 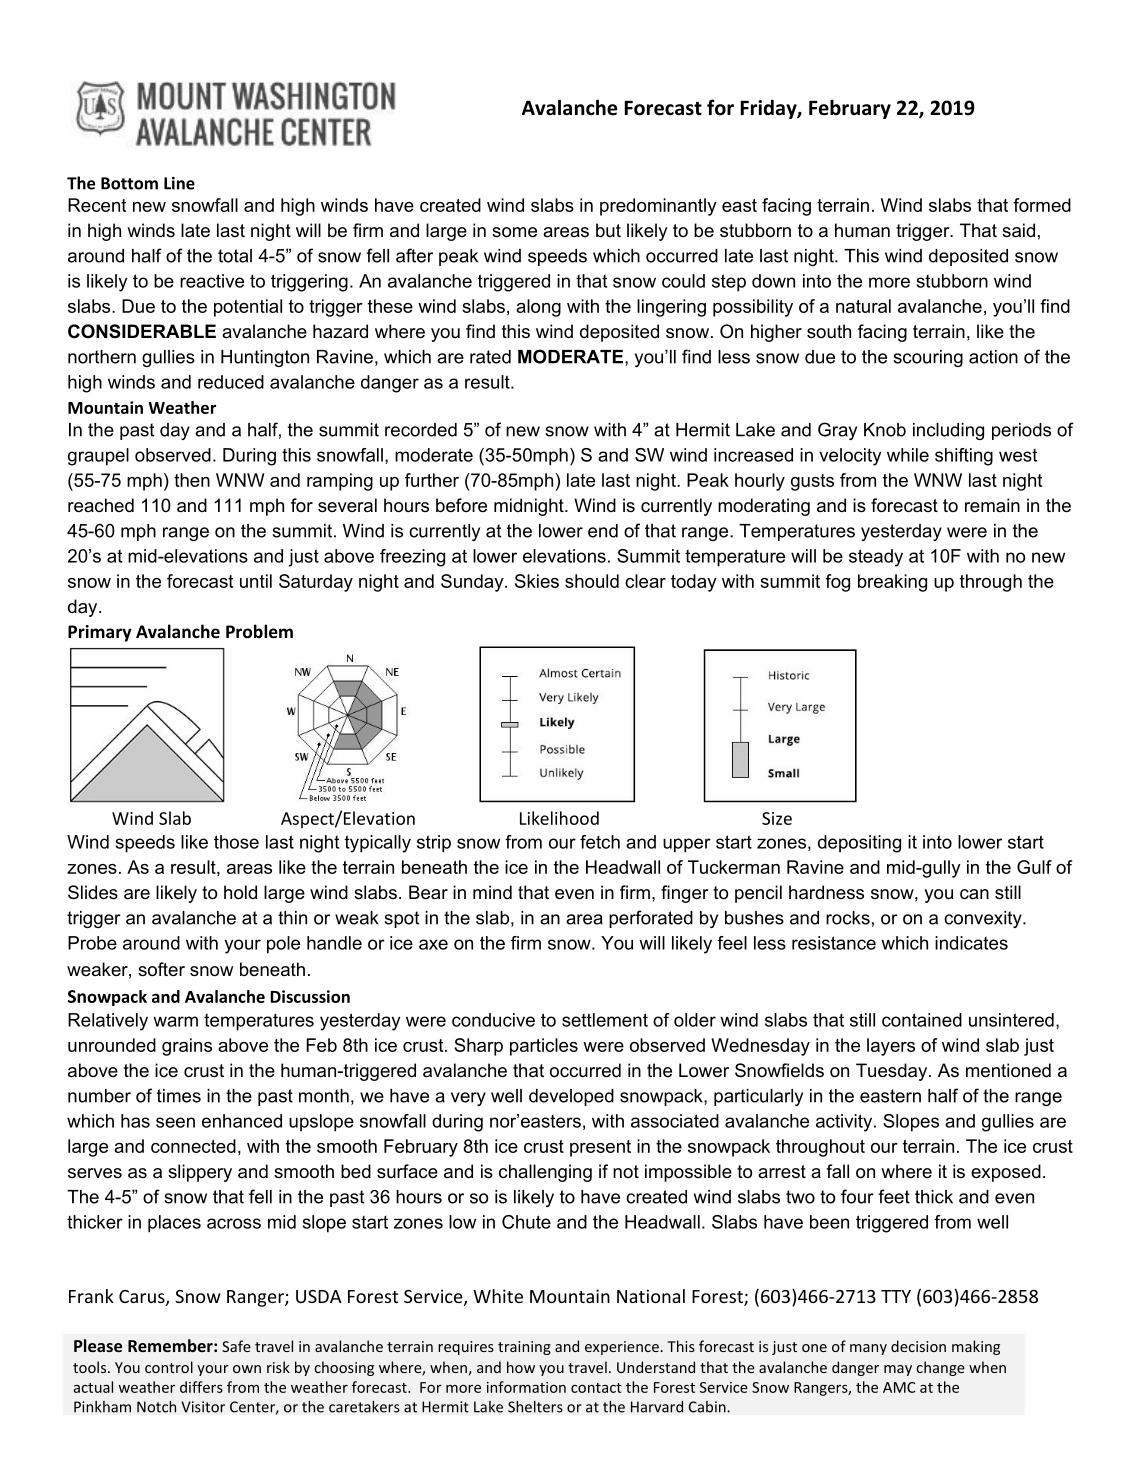 What do you see at coordinates (608, 230) in the screenshot?
I see `but` at bounding box center [608, 230].
